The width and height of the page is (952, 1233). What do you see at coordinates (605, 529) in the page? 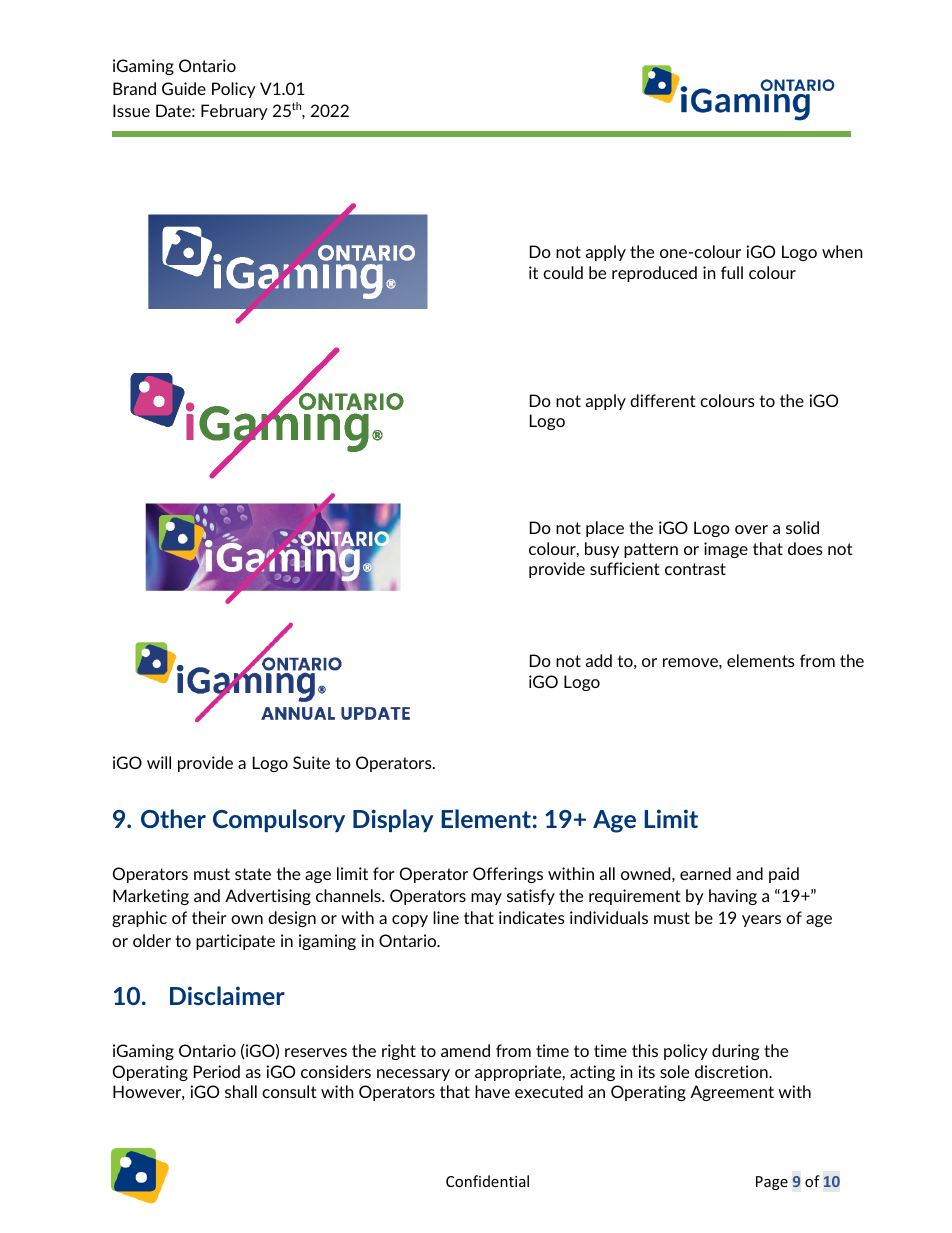
I see `place` at bounding box center [605, 529].
